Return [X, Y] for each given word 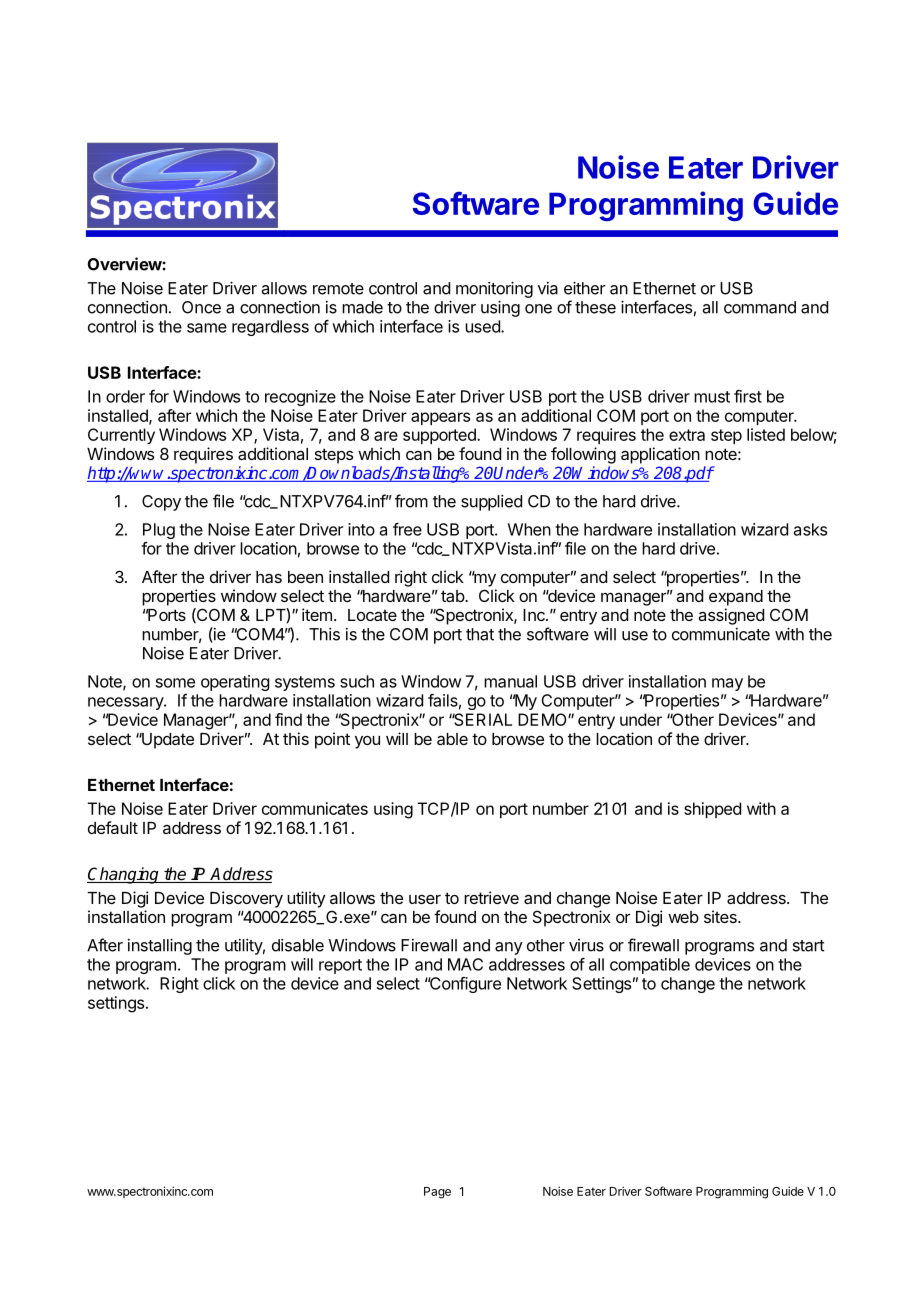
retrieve [491, 897]
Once [201, 307]
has [269, 577]
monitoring [494, 289]
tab [453, 596]
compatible [650, 966]
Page [437, 1193]
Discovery [246, 899]
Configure [464, 985]
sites [721, 916]
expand [736, 598]
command [760, 307]
